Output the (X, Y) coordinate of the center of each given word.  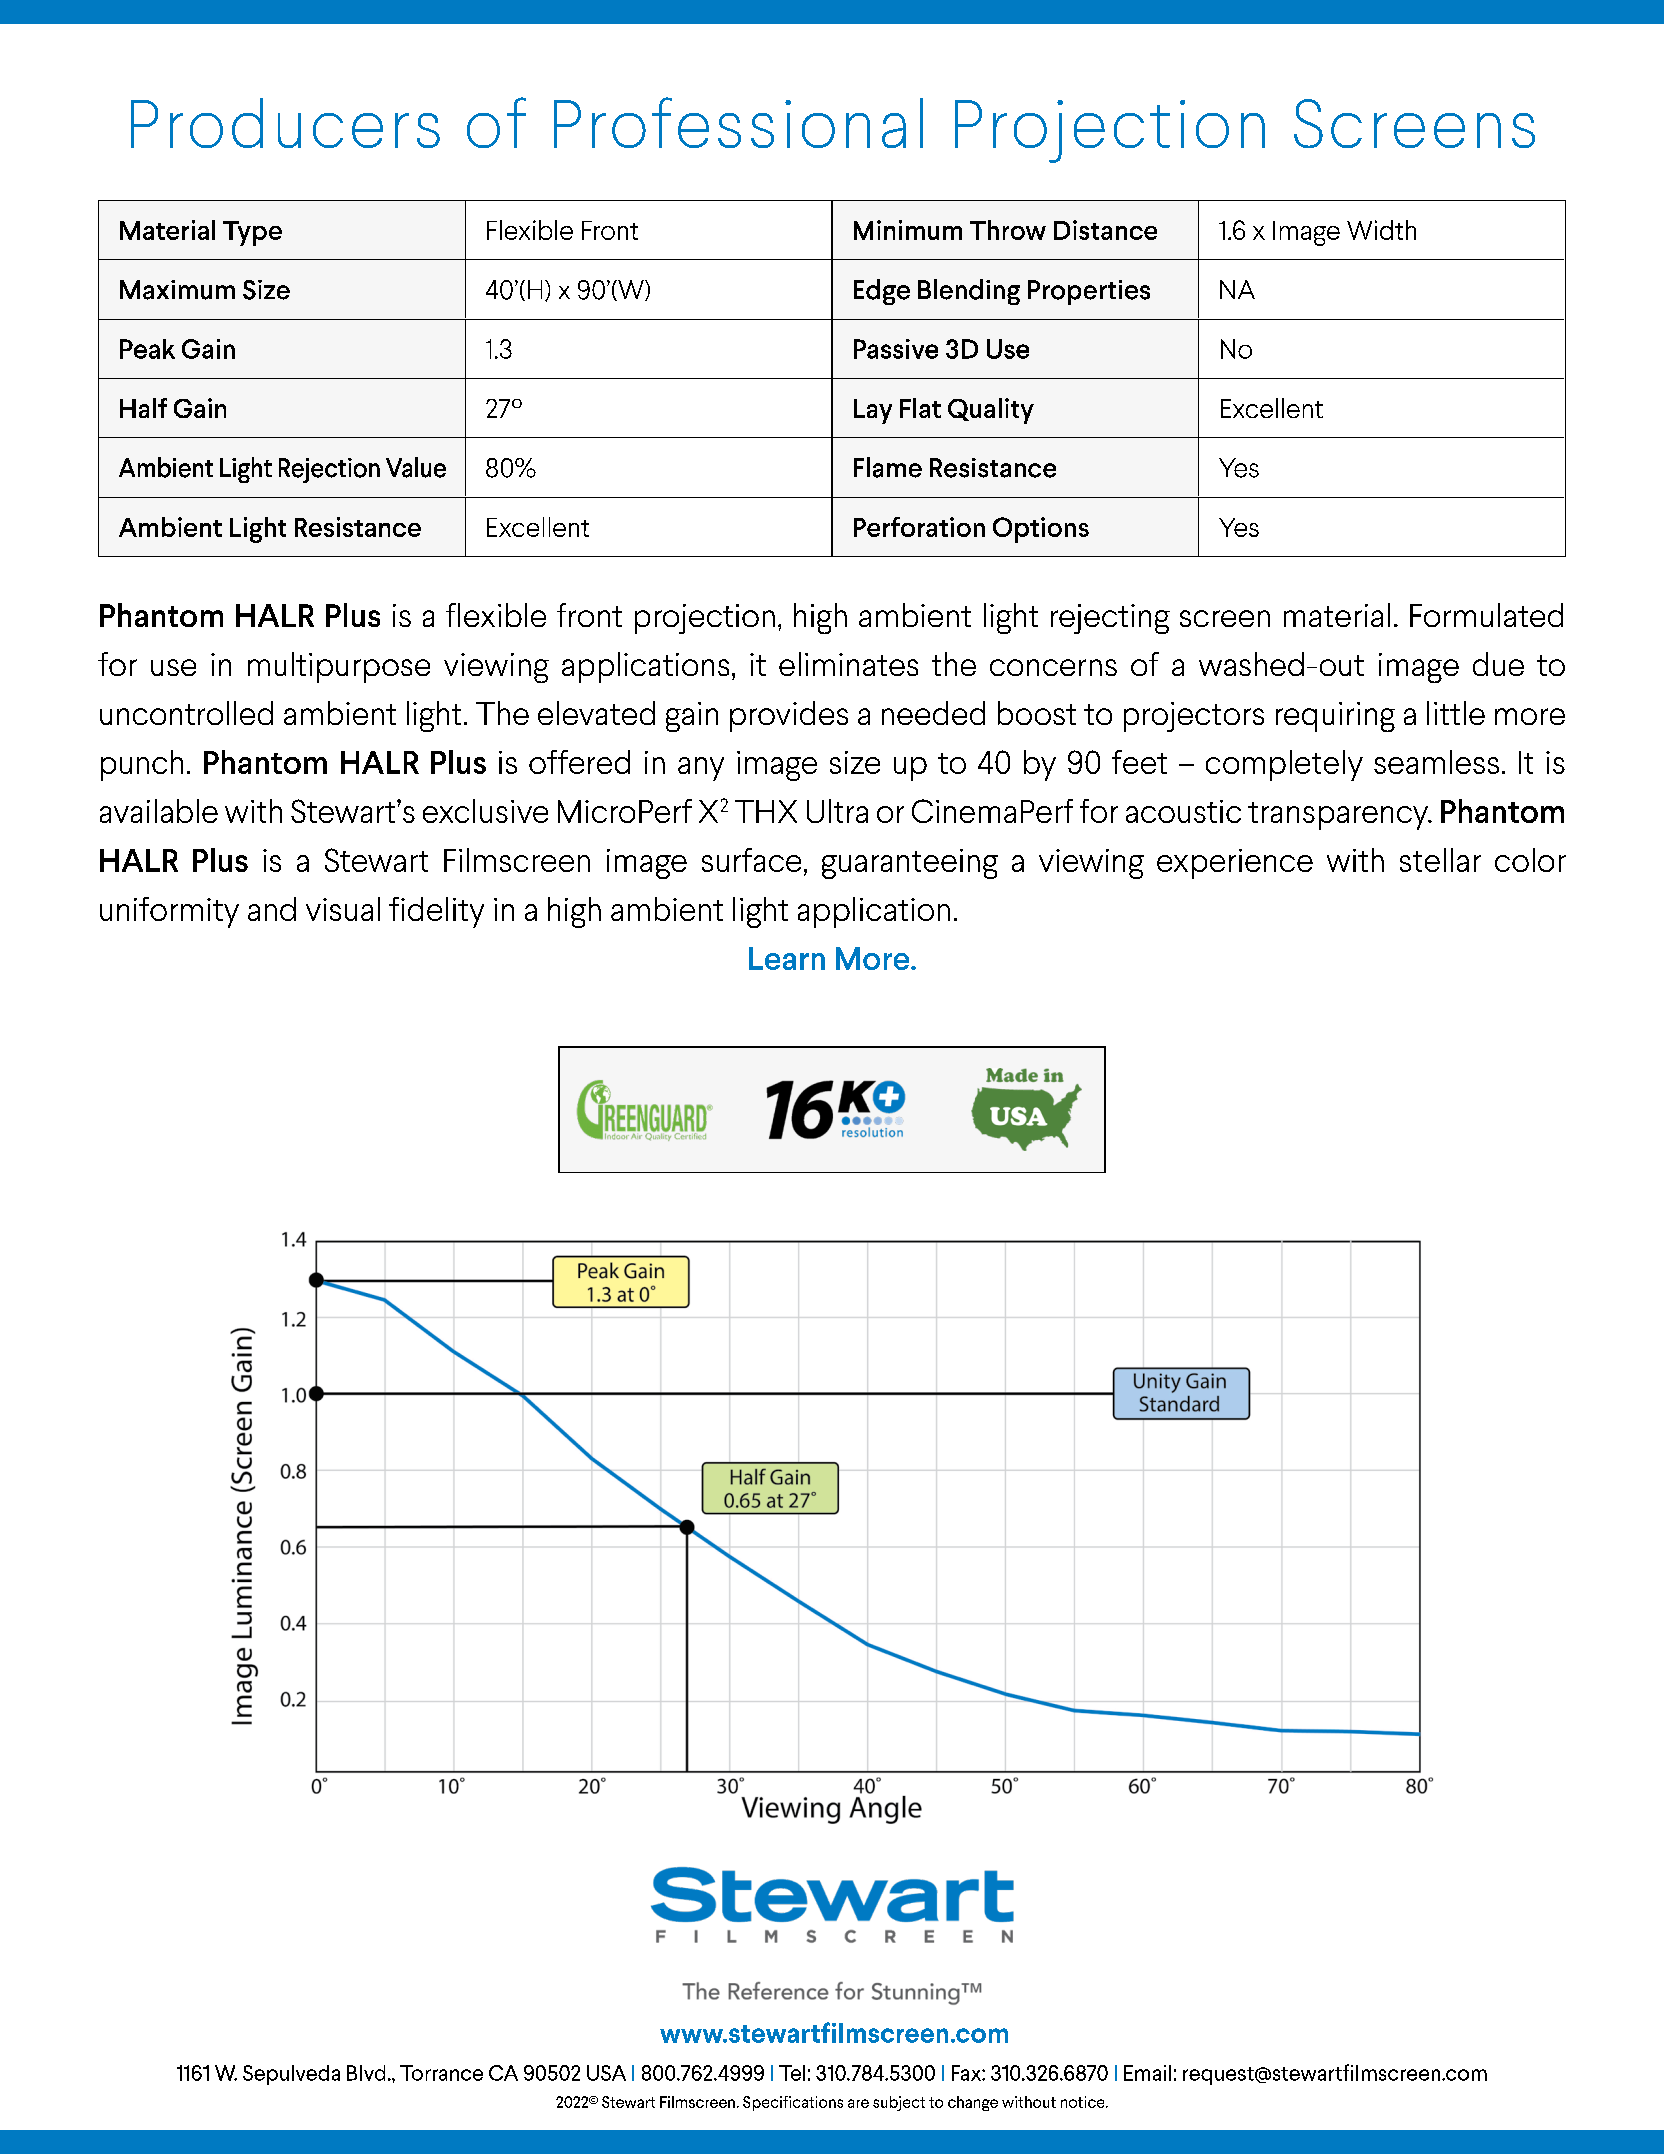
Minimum (908, 230)
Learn (787, 958)
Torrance (441, 2073)
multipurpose (339, 667)
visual (343, 909)
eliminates (848, 664)
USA (606, 2073)
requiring (1335, 717)
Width (1381, 230)
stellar (1440, 860)
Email (1147, 2073)
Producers (285, 123)
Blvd (366, 2073)
